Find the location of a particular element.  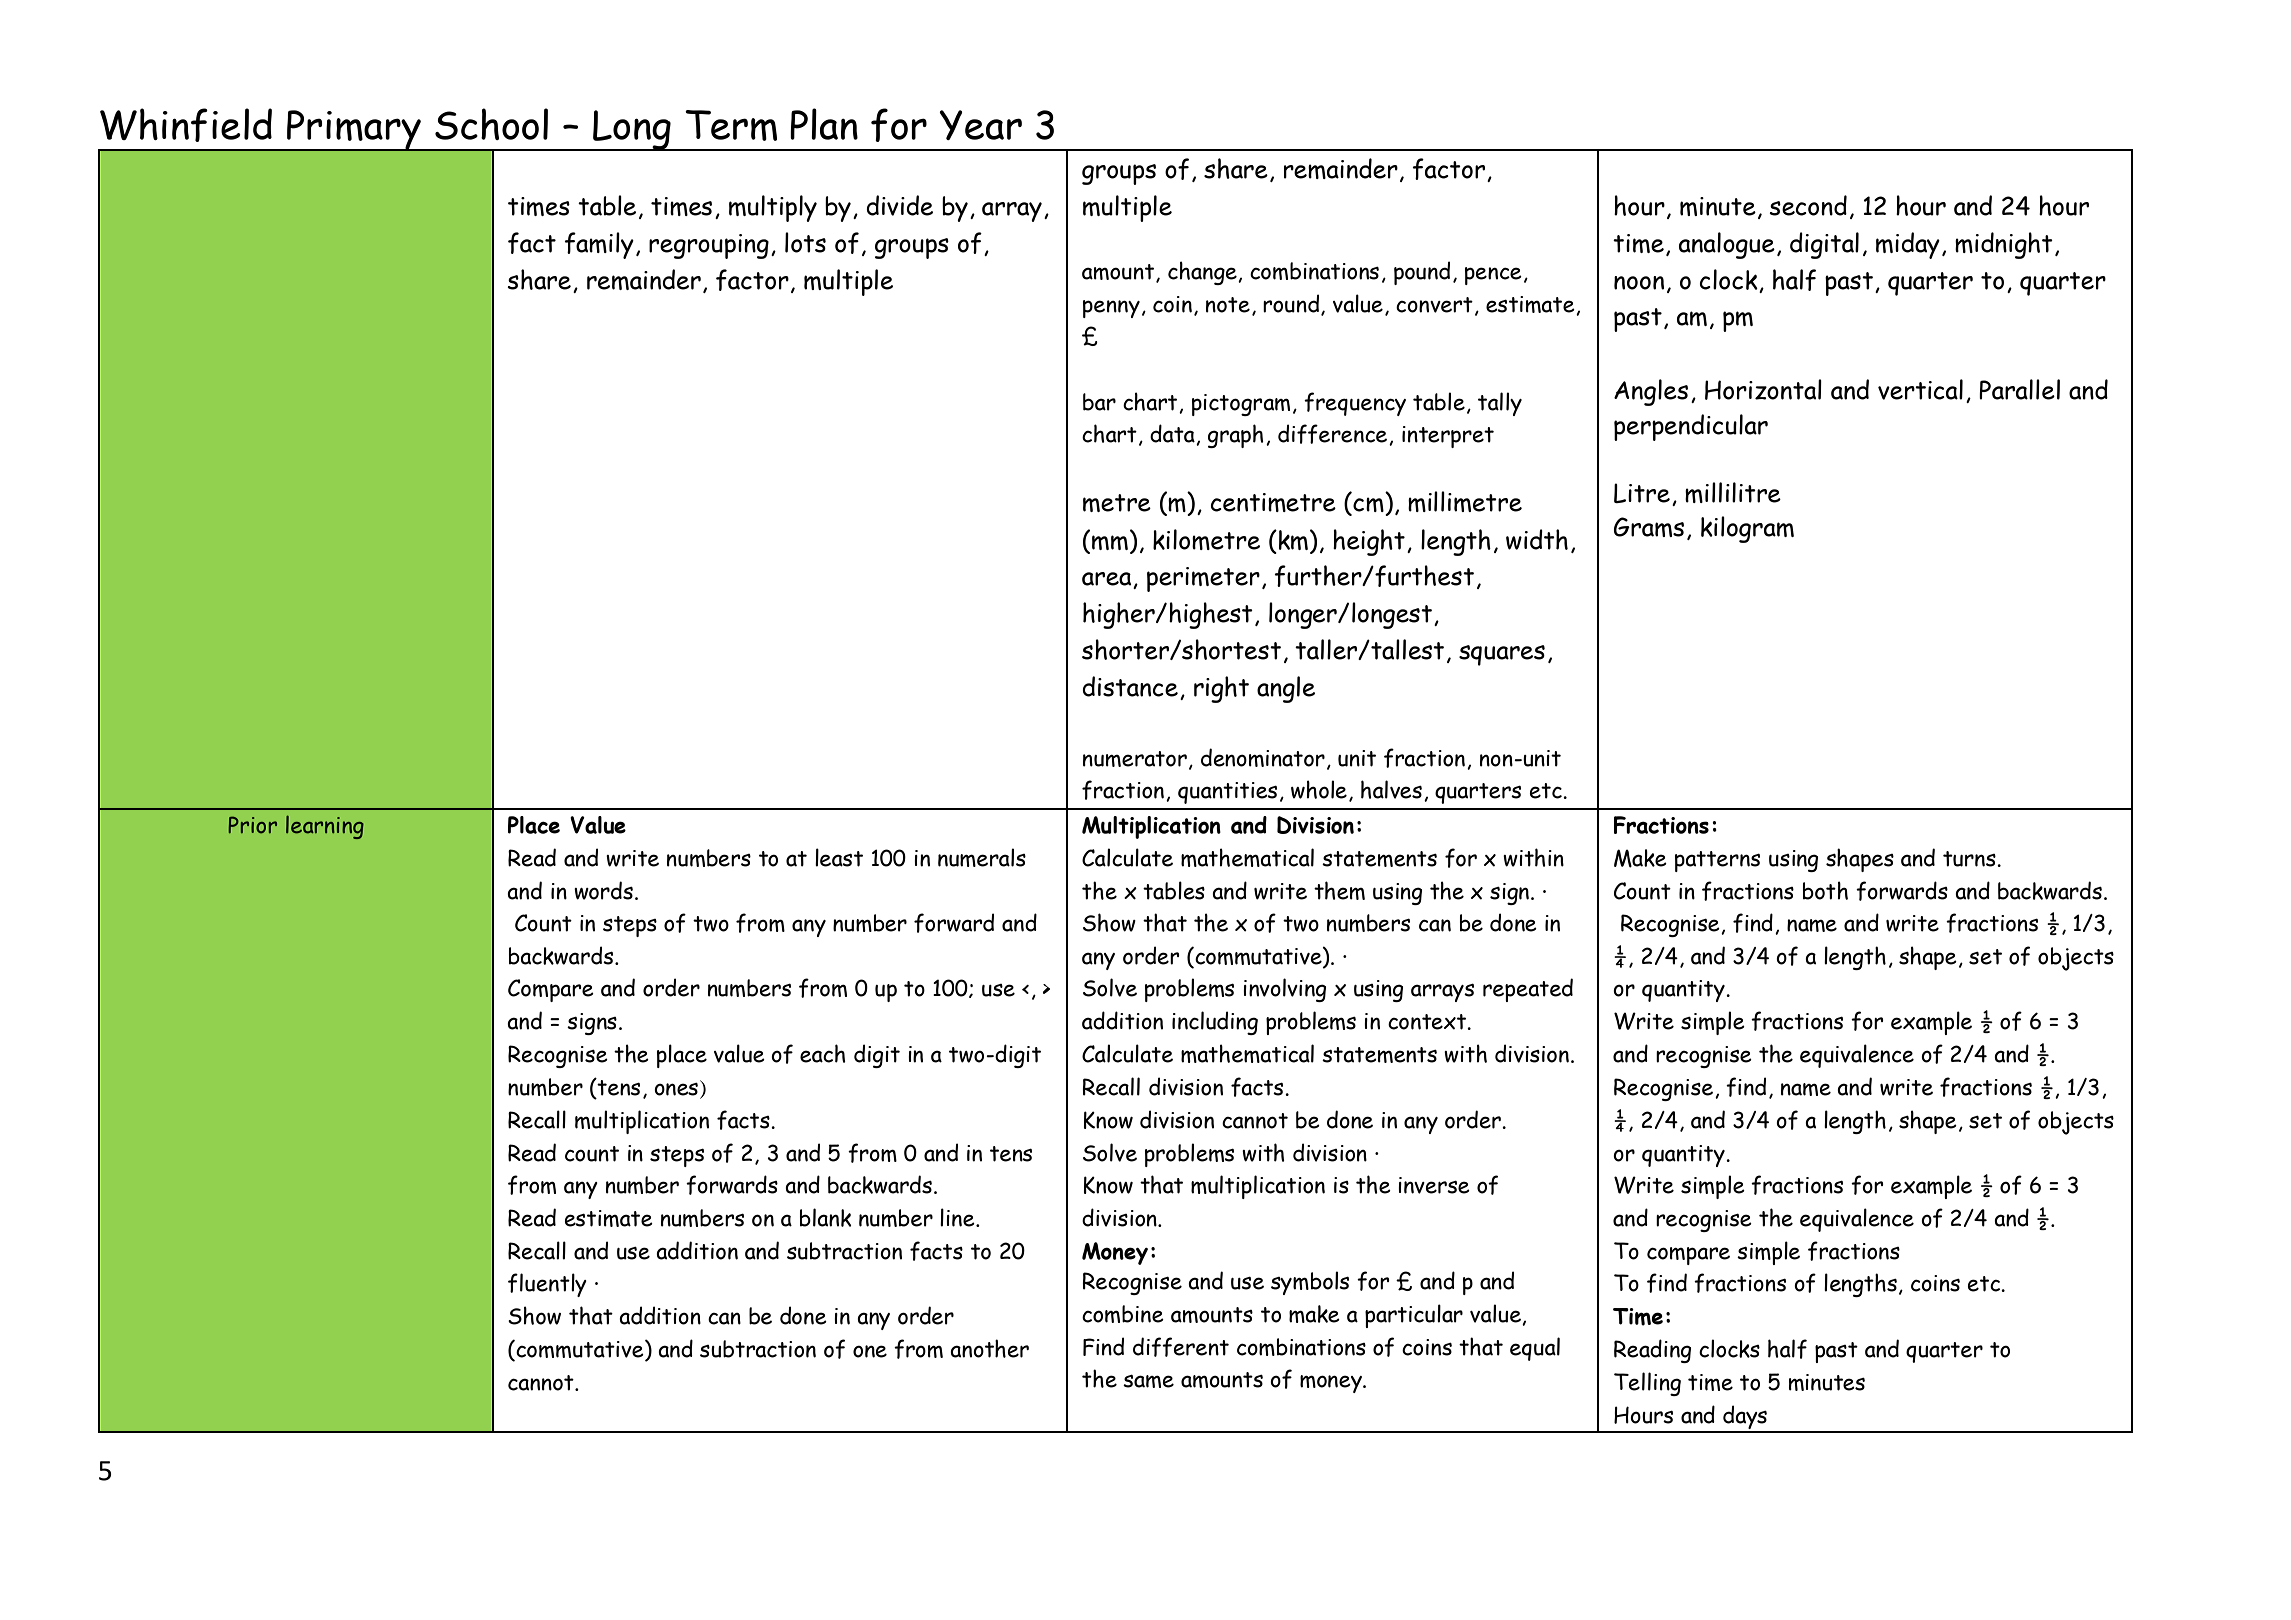

different is located at coordinates (1181, 1347).
